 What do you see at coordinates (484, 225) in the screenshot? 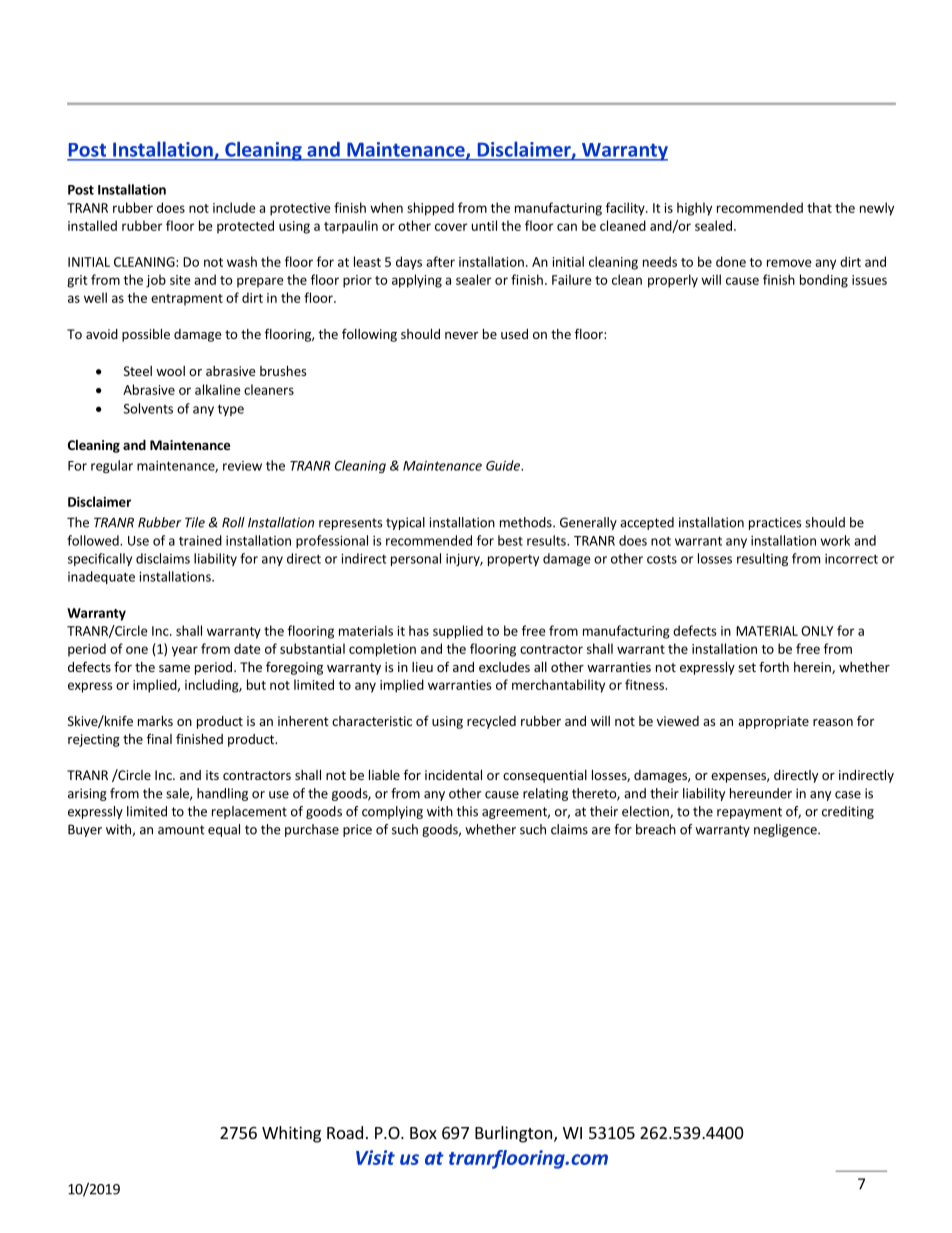
I see `until` at bounding box center [484, 225].
